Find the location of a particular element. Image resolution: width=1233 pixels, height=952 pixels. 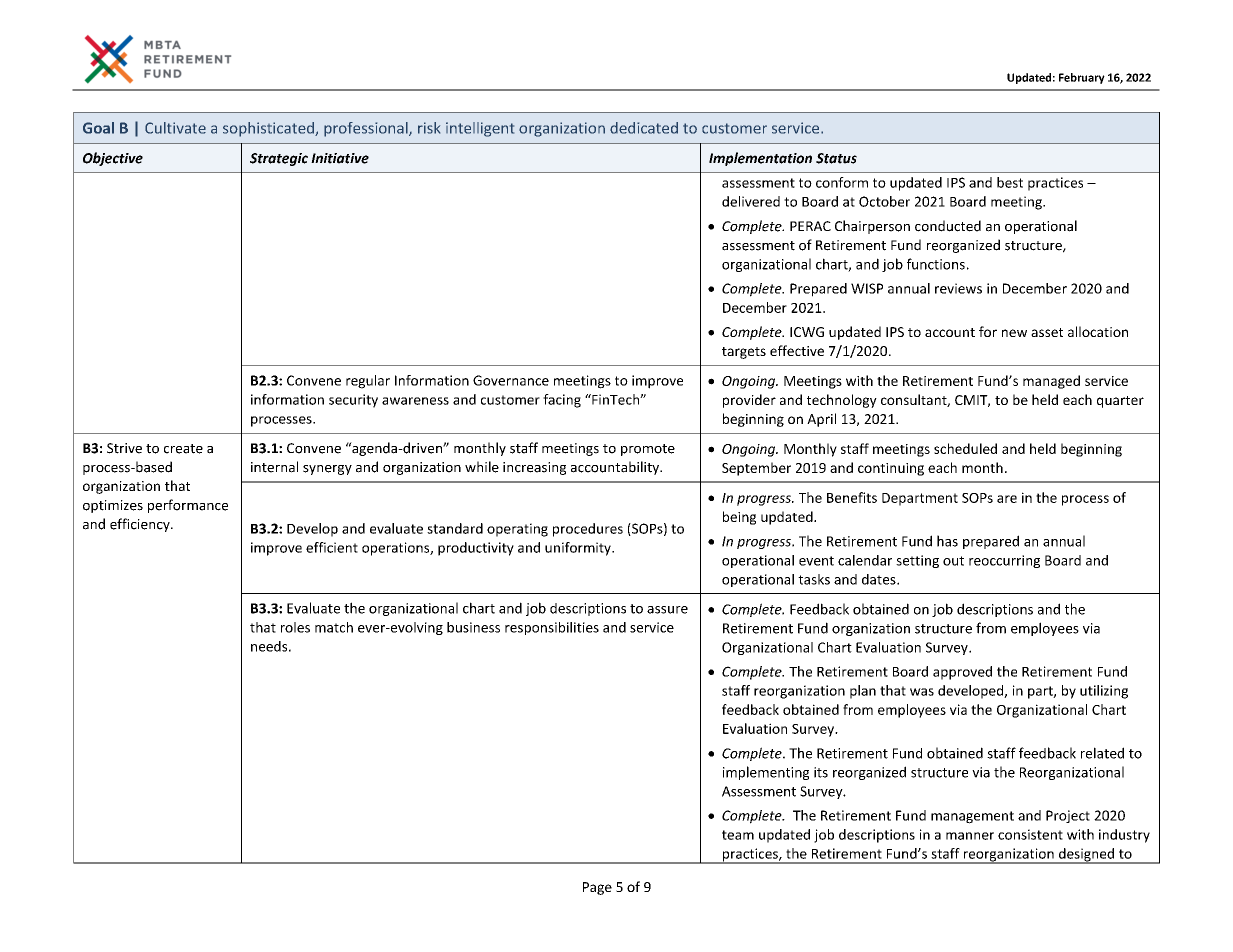

roles is located at coordinates (295, 627).
